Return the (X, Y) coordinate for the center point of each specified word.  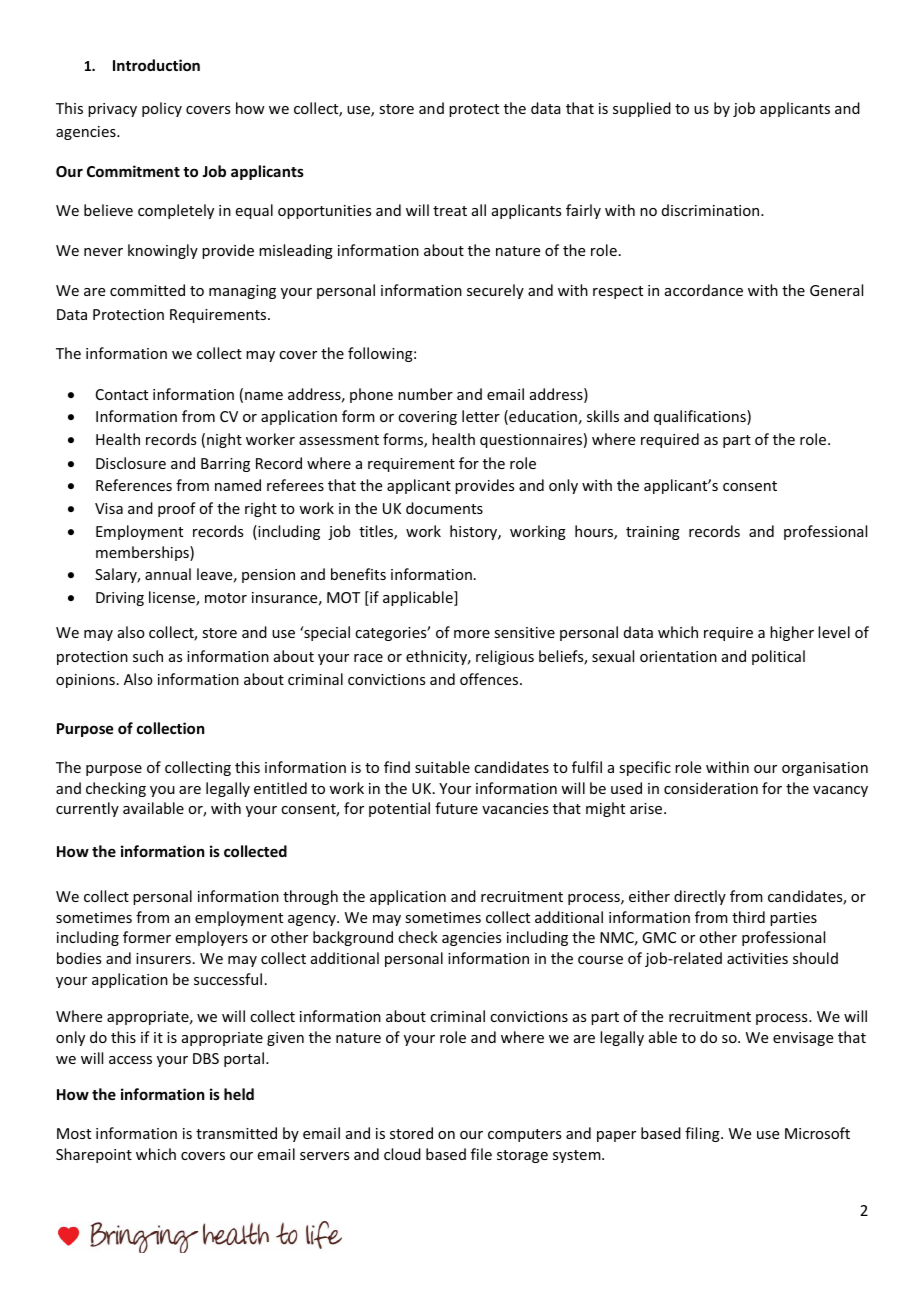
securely (495, 291)
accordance (704, 290)
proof (177, 509)
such (148, 656)
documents (444, 508)
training (653, 533)
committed (147, 290)
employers (212, 938)
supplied (642, 109)
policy (162, 109)
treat (450, 211)
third (748, 917)
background (353, 938)
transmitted (236, 1133)
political (778, 657)
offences (490, 679)
